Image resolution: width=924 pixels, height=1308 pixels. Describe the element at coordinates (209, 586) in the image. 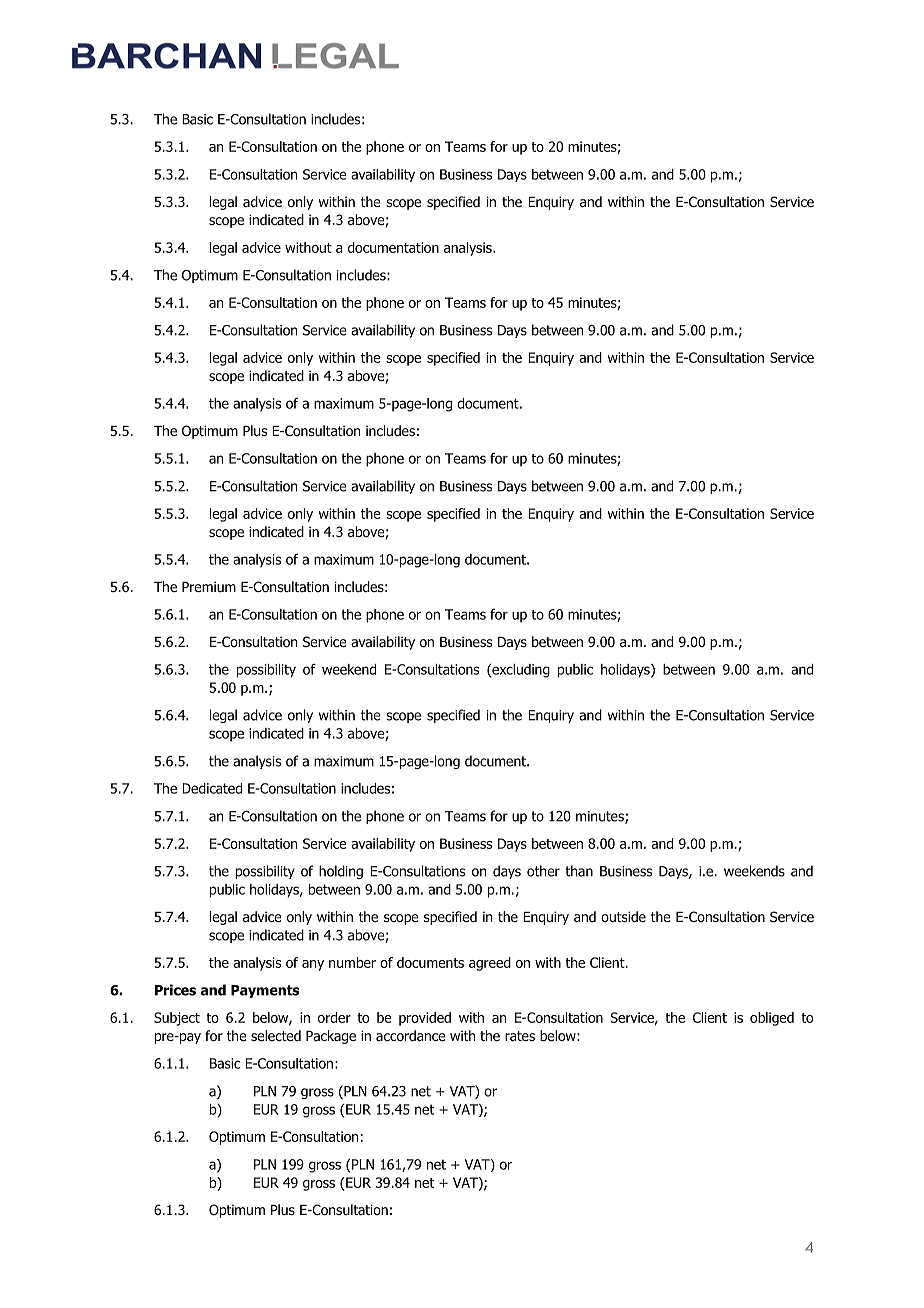

I see `Premium` at that location.
